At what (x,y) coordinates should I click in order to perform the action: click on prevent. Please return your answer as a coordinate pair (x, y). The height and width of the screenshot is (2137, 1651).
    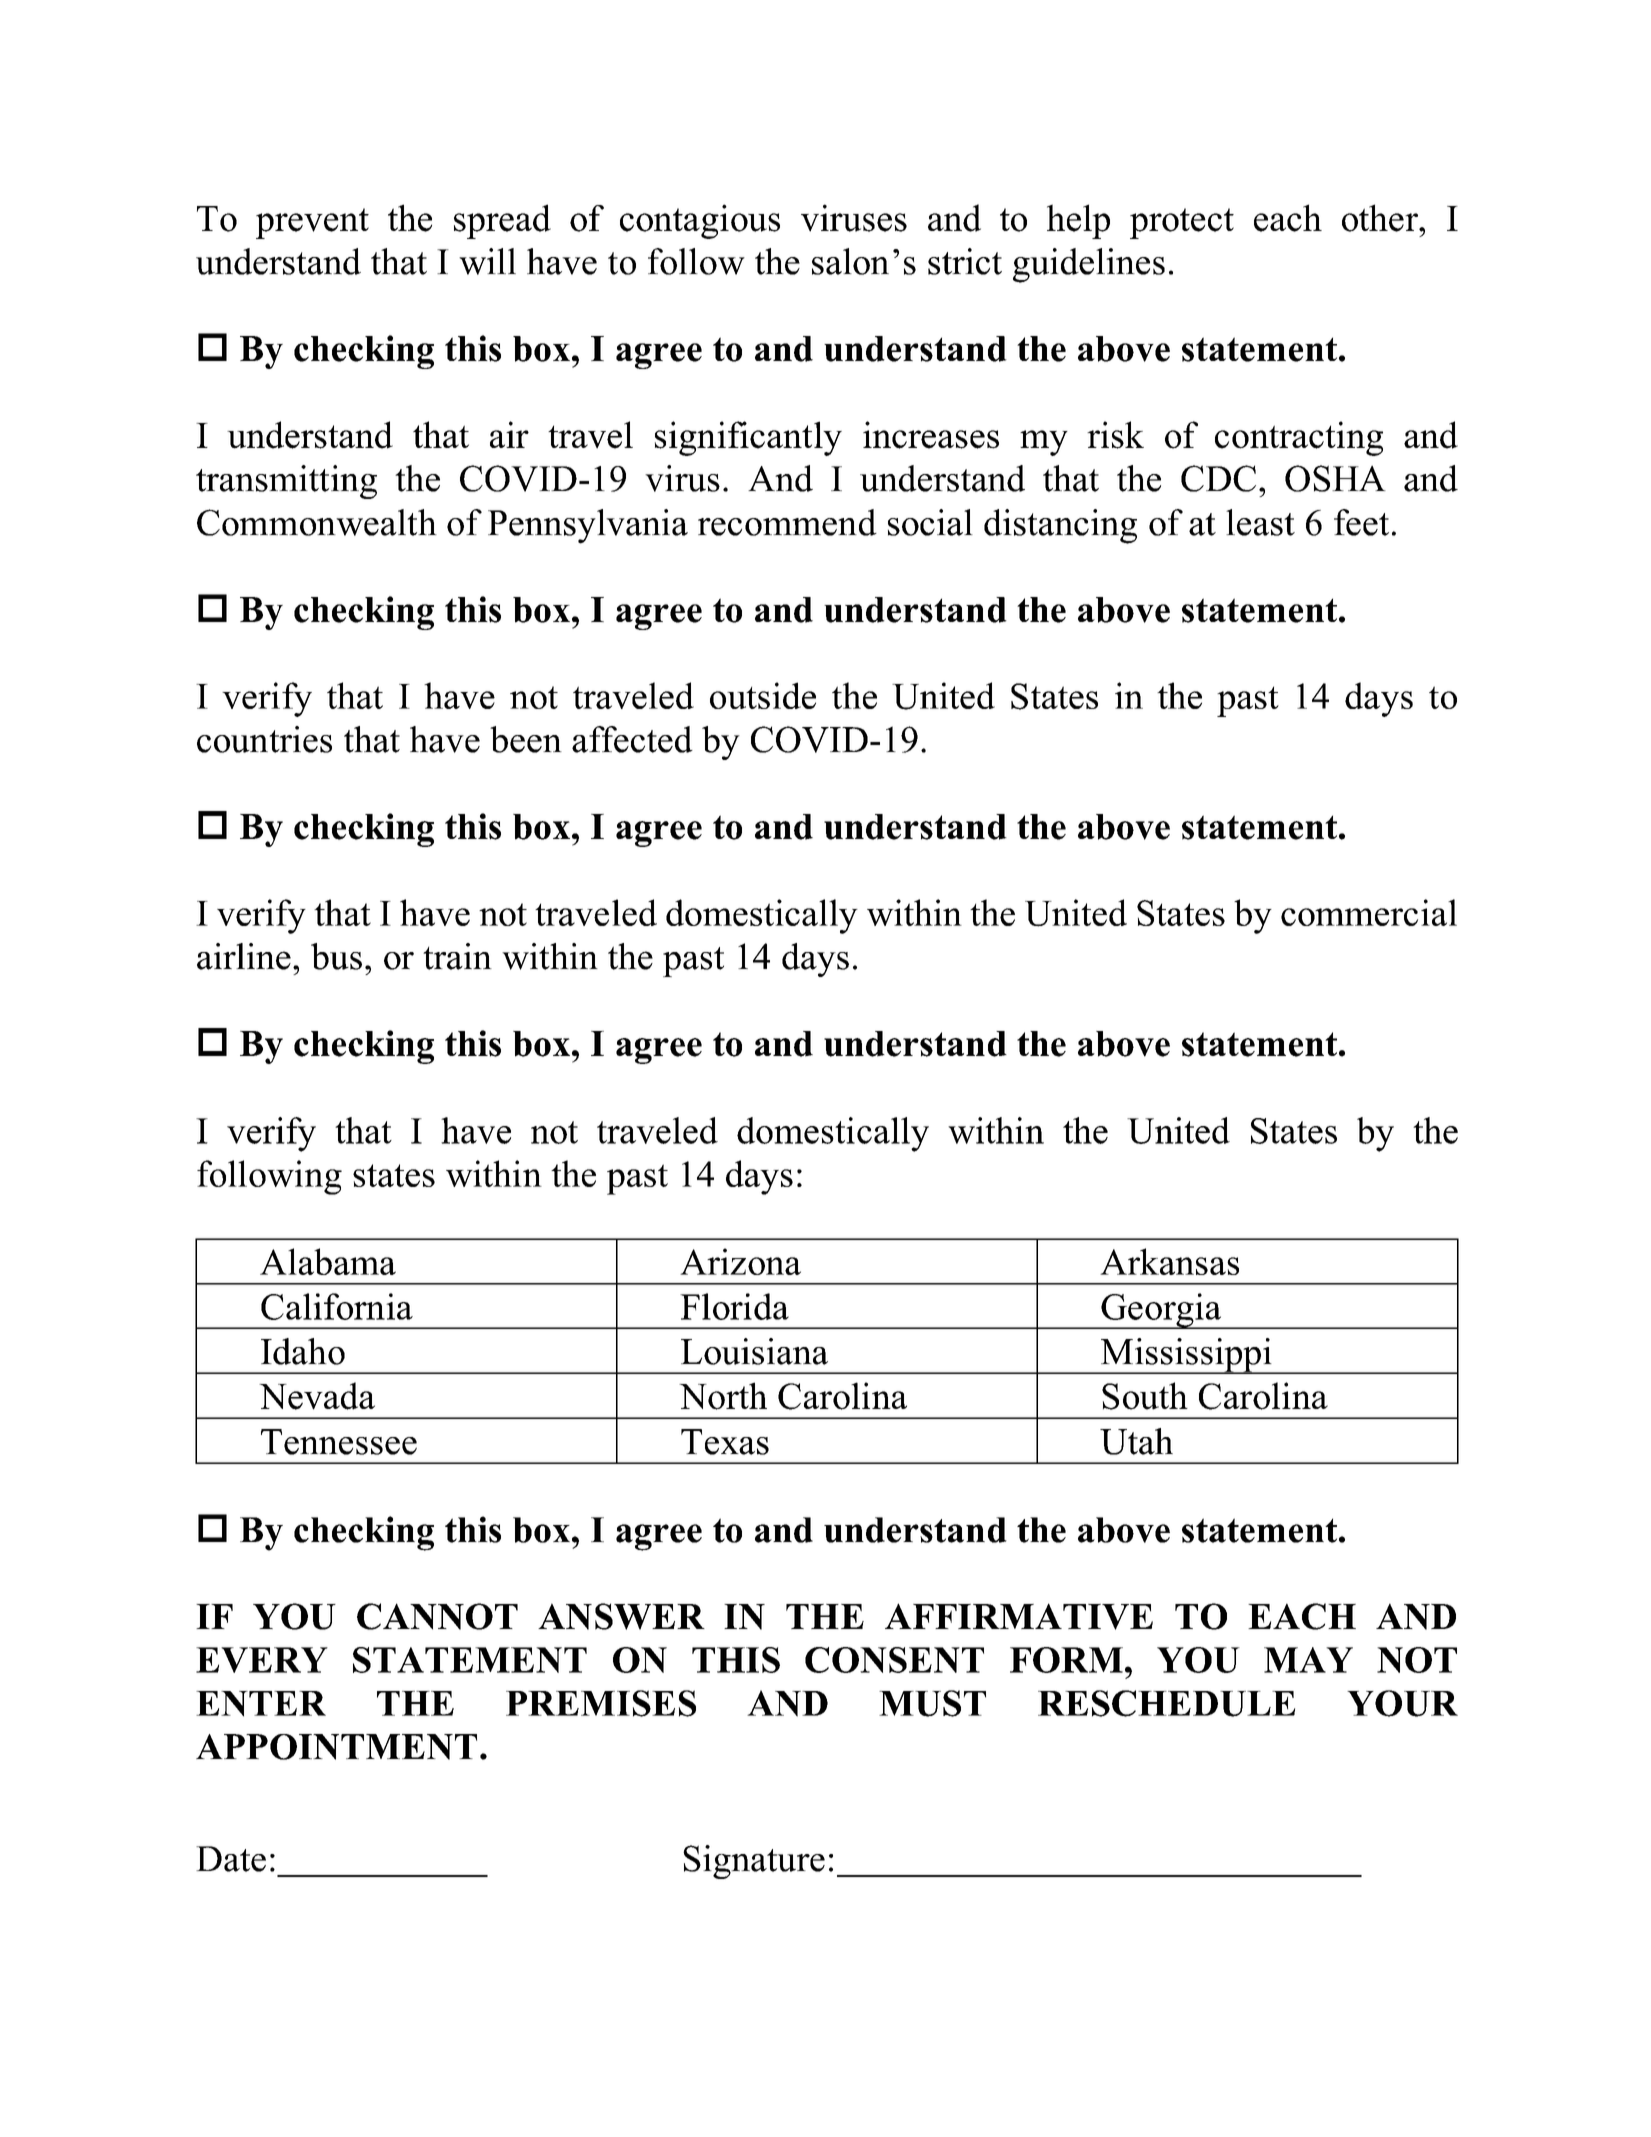
    Looking at the image, I should click on (312, 223).
